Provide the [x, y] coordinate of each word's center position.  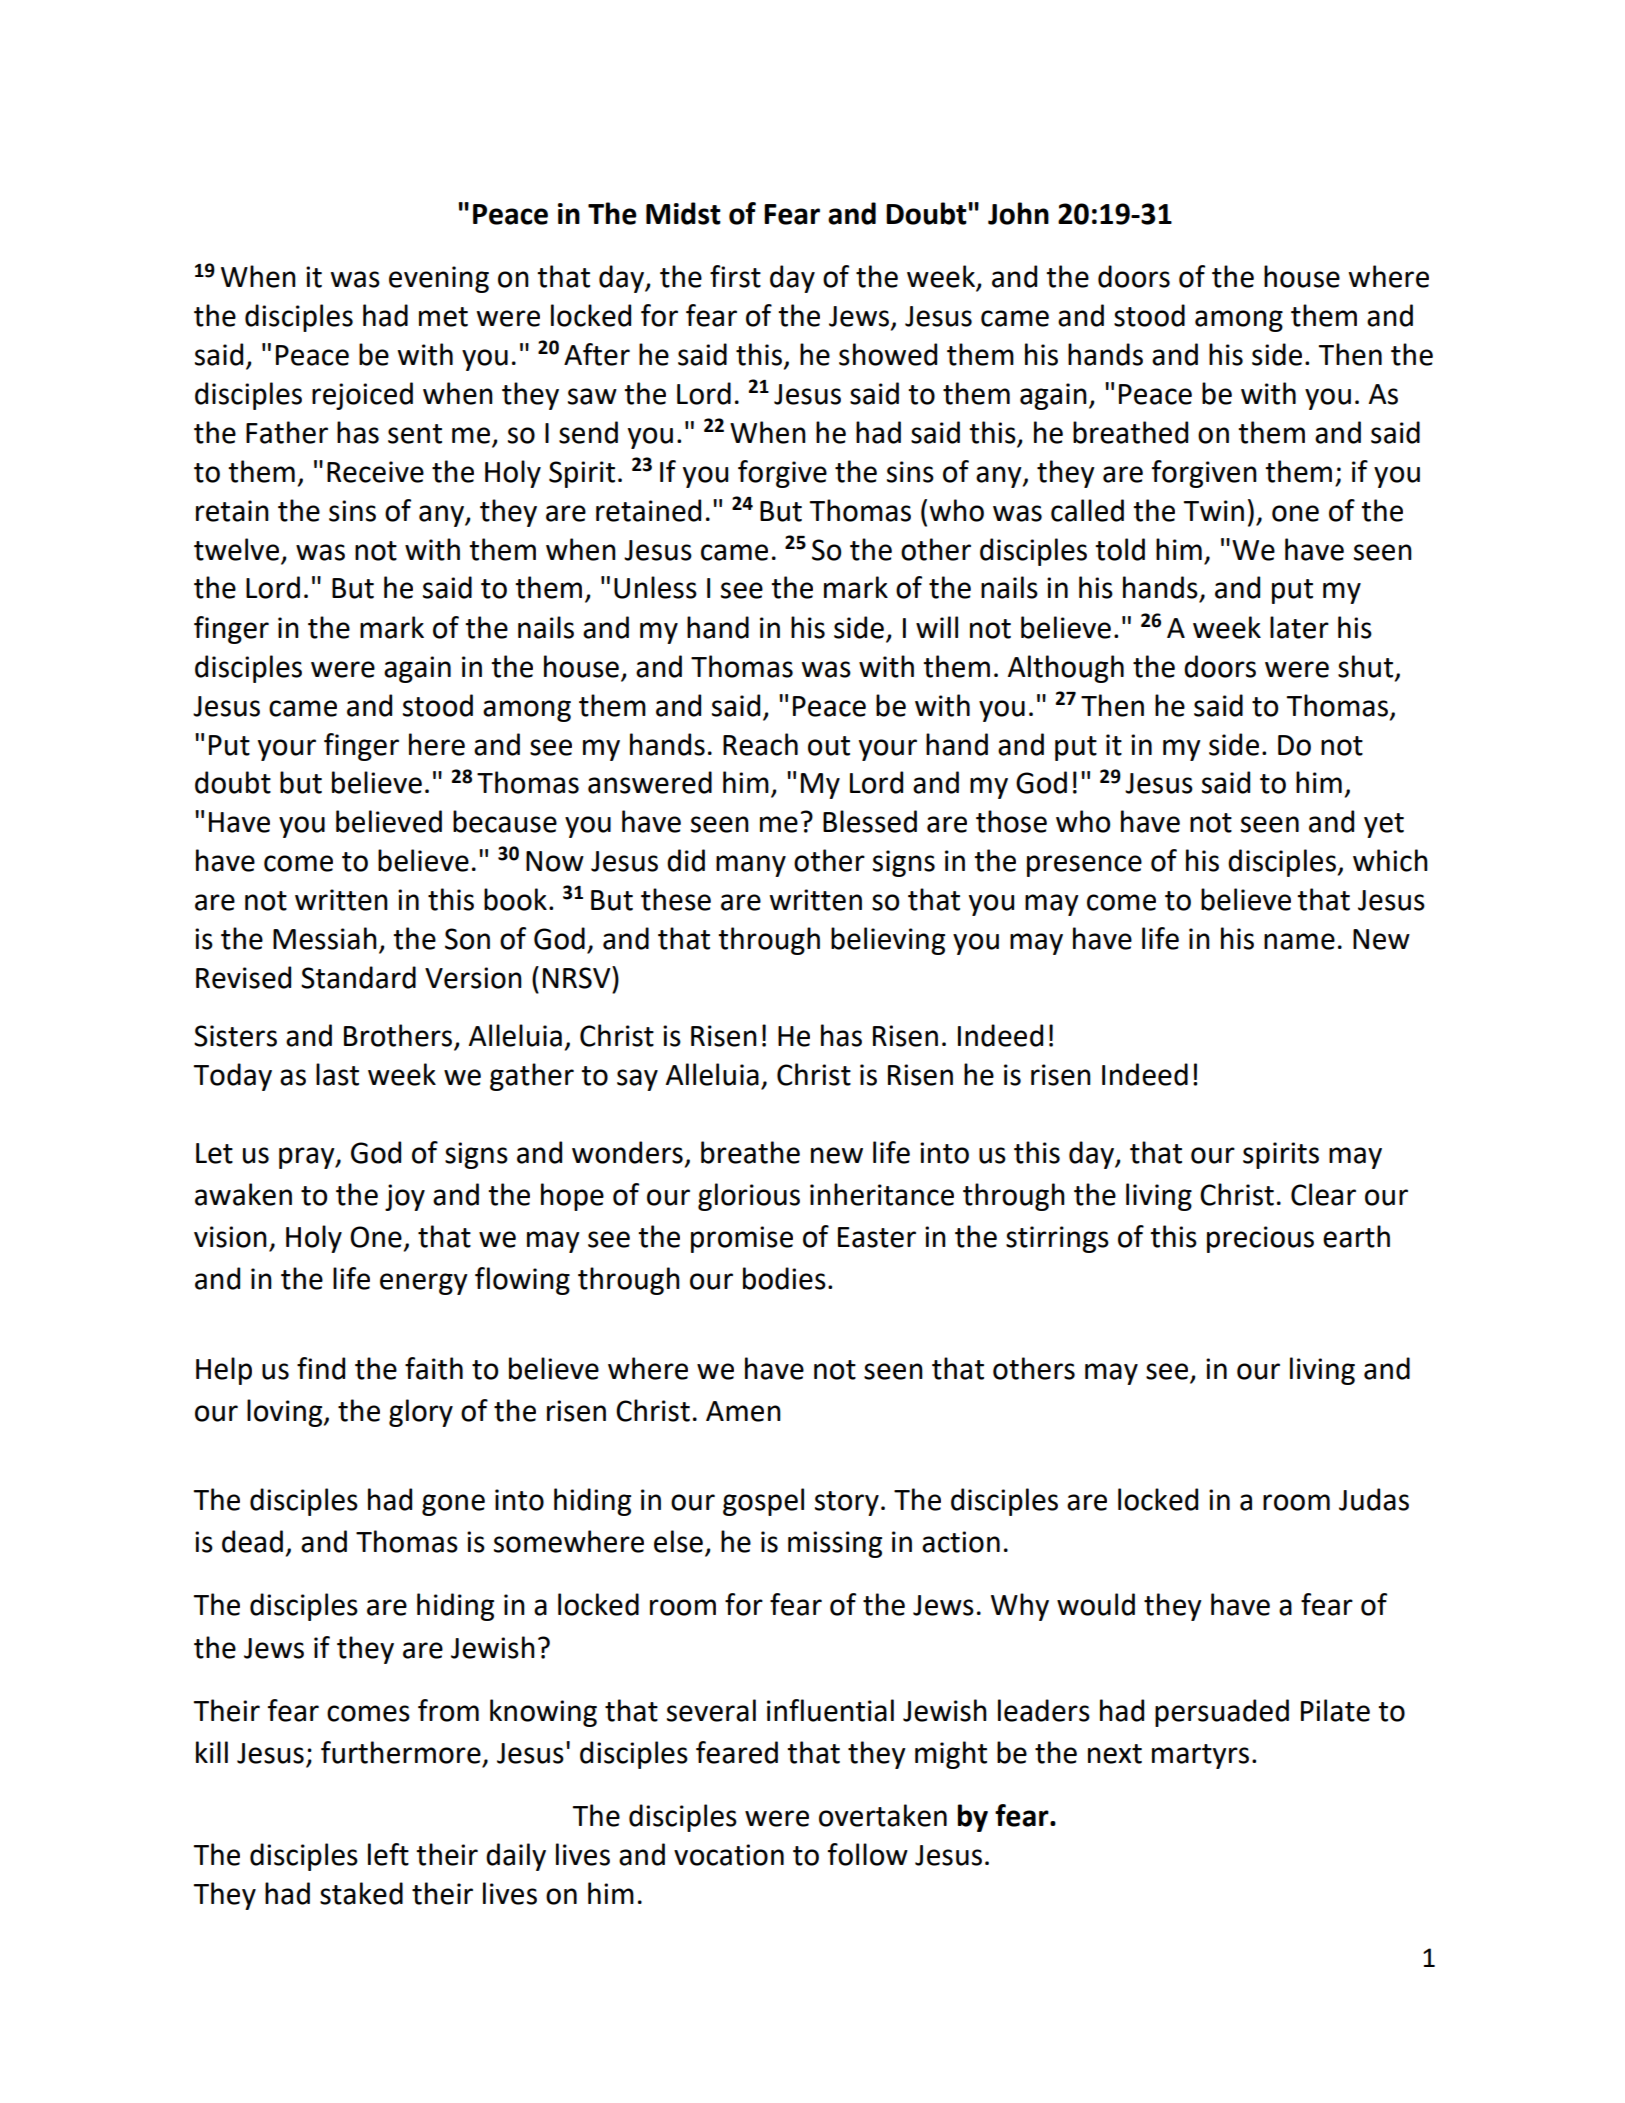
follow [868, 1854]
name [1299, 941]
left [388, 1854]
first [735, 276]
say [637, 1080]
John [1018, 213]
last [337, 1074]
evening [439, 279]
